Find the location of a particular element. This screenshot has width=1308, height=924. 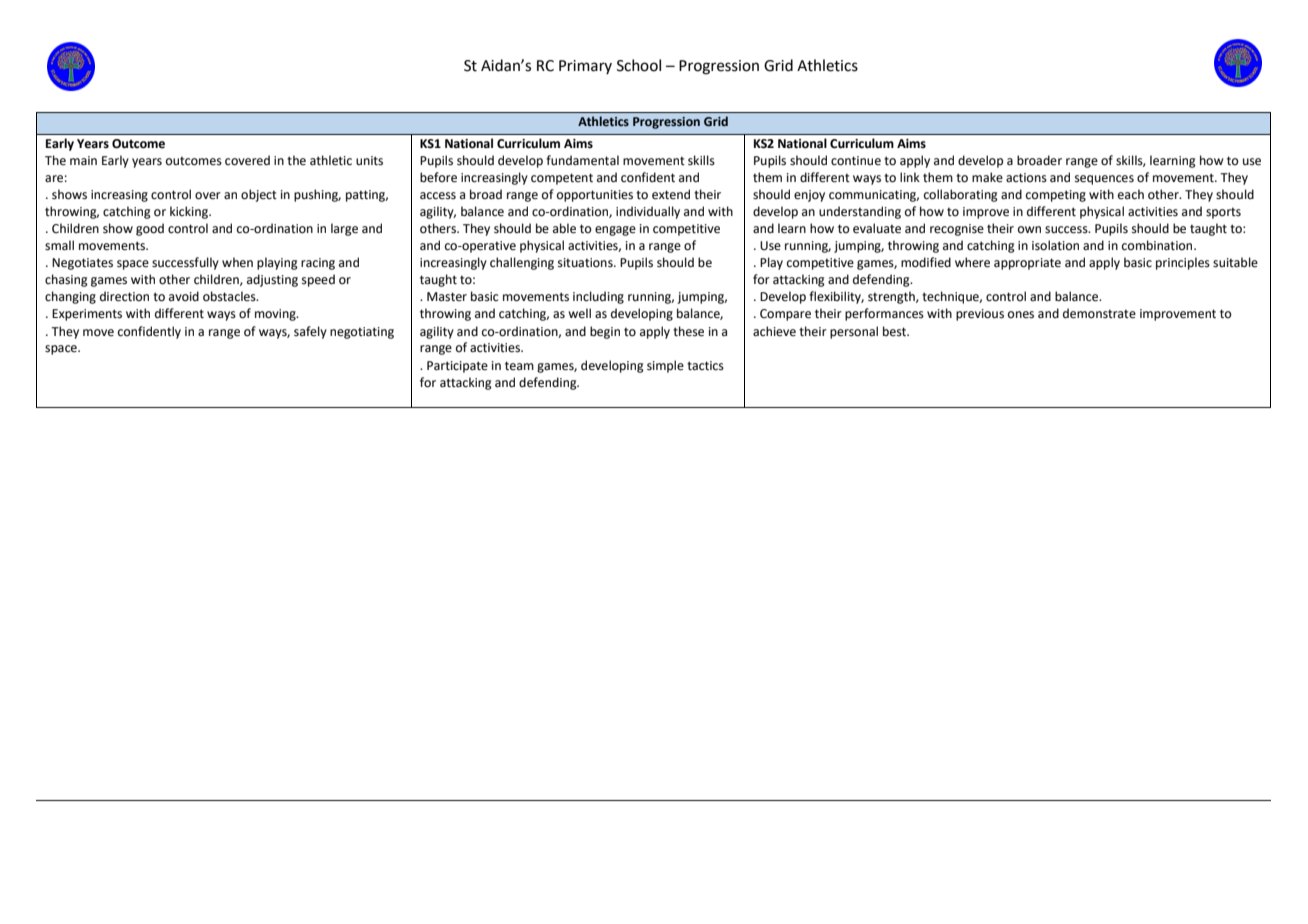

individually is located at coordinates (648, 212).
